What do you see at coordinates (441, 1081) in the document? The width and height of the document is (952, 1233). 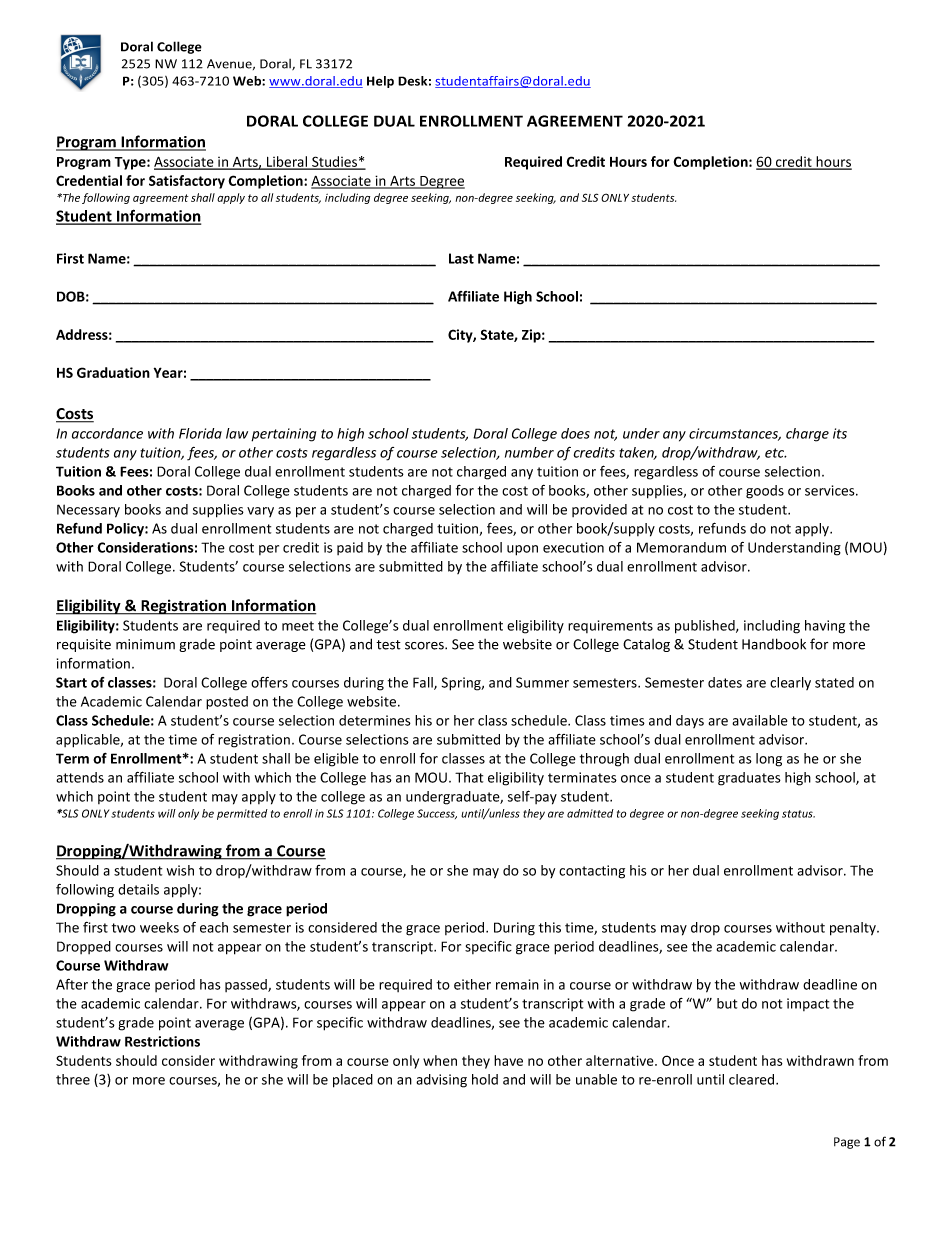 I see `advising` at bounding box center [441, 1081].
